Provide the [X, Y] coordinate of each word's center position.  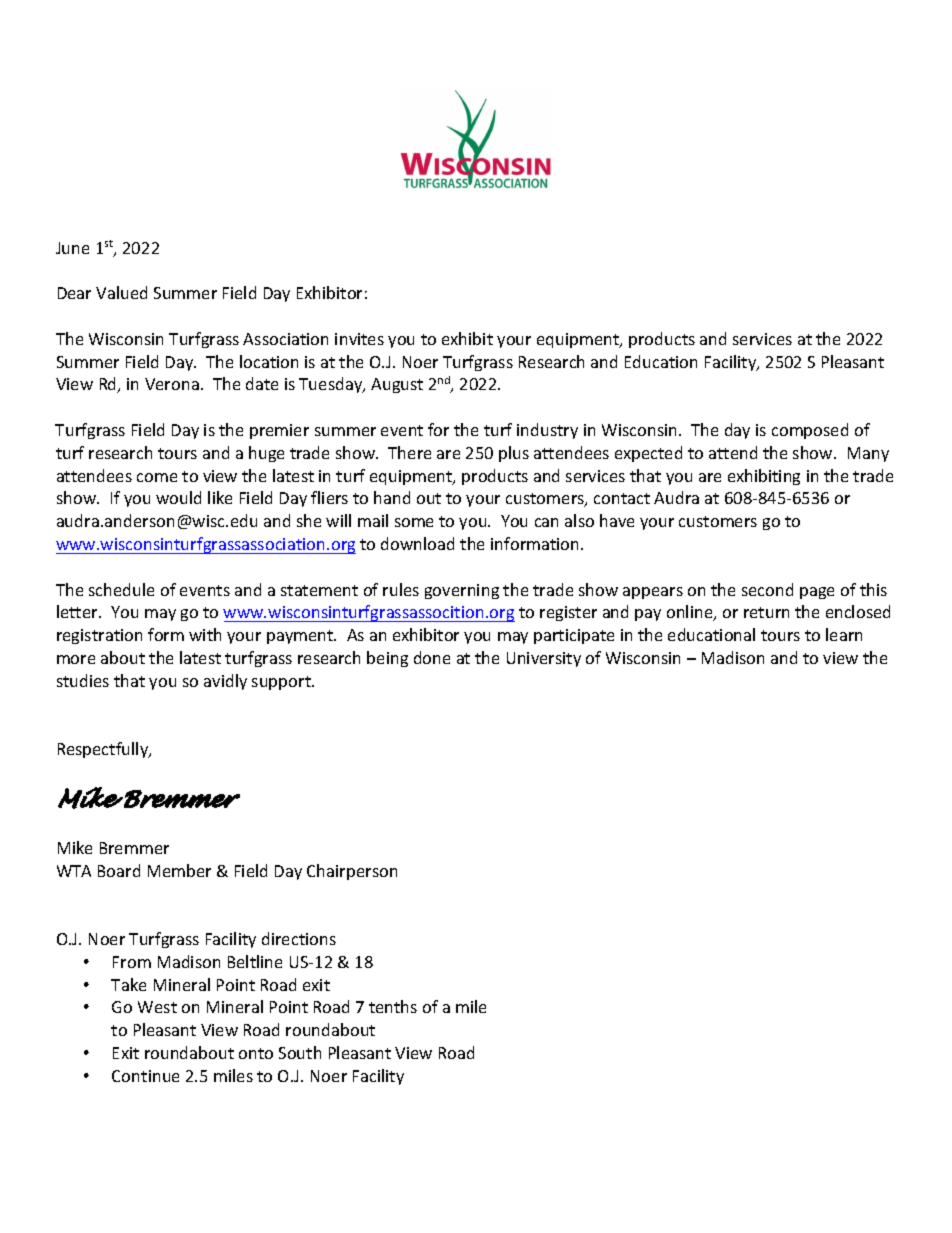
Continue [145, 1076]
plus [514, 454]
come [157, 477]
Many [868, 454]
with [205, 634]
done [432, 657]
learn [844, 634]
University [544, 659]
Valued [121, 292]
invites [359, 339]
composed [810, 431]
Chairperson [352, 872]
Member [179, 870]
